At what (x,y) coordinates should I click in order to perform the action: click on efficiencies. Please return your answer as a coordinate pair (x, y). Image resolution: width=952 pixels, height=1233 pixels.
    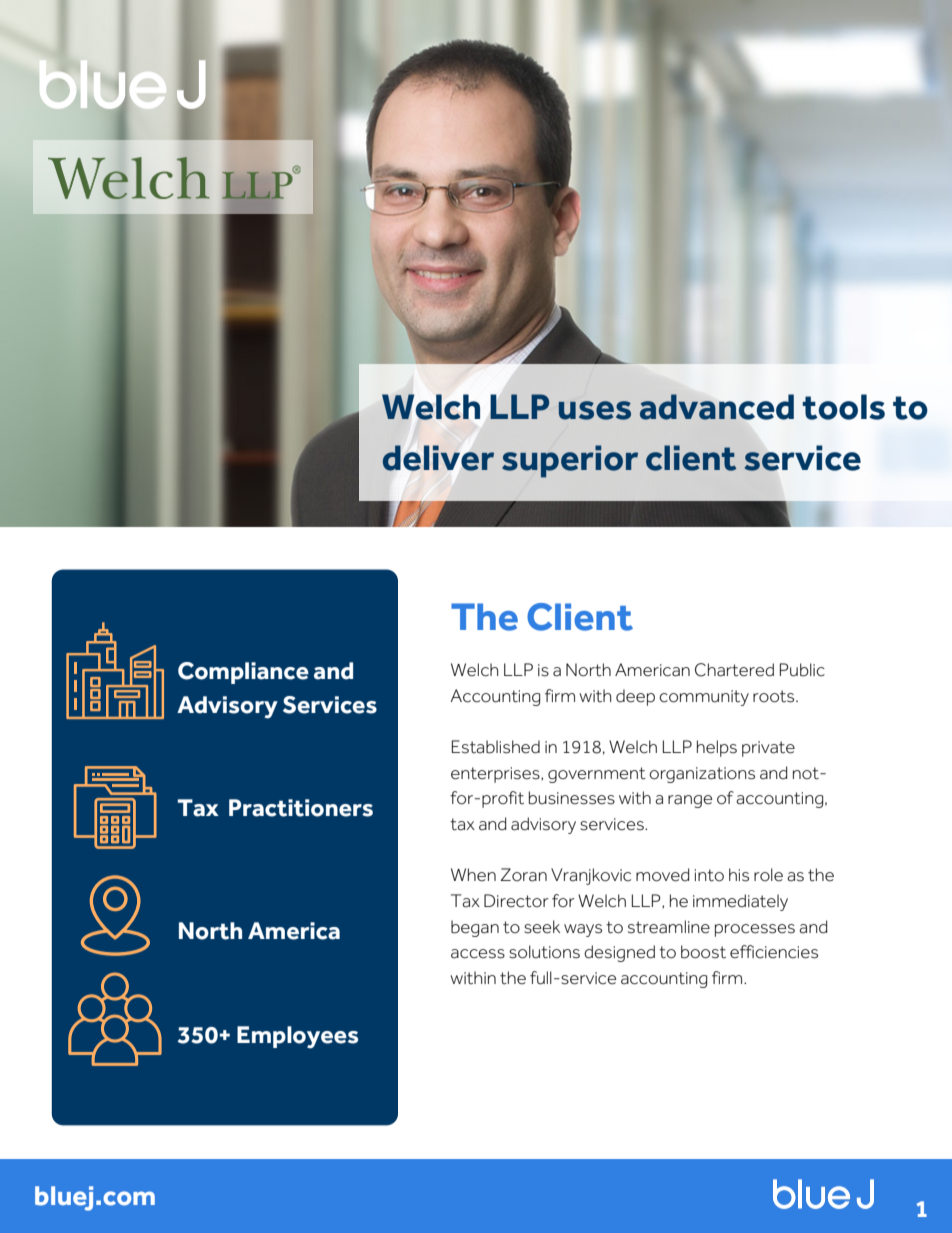
    Looking at the image, I should click on (774, 952).
